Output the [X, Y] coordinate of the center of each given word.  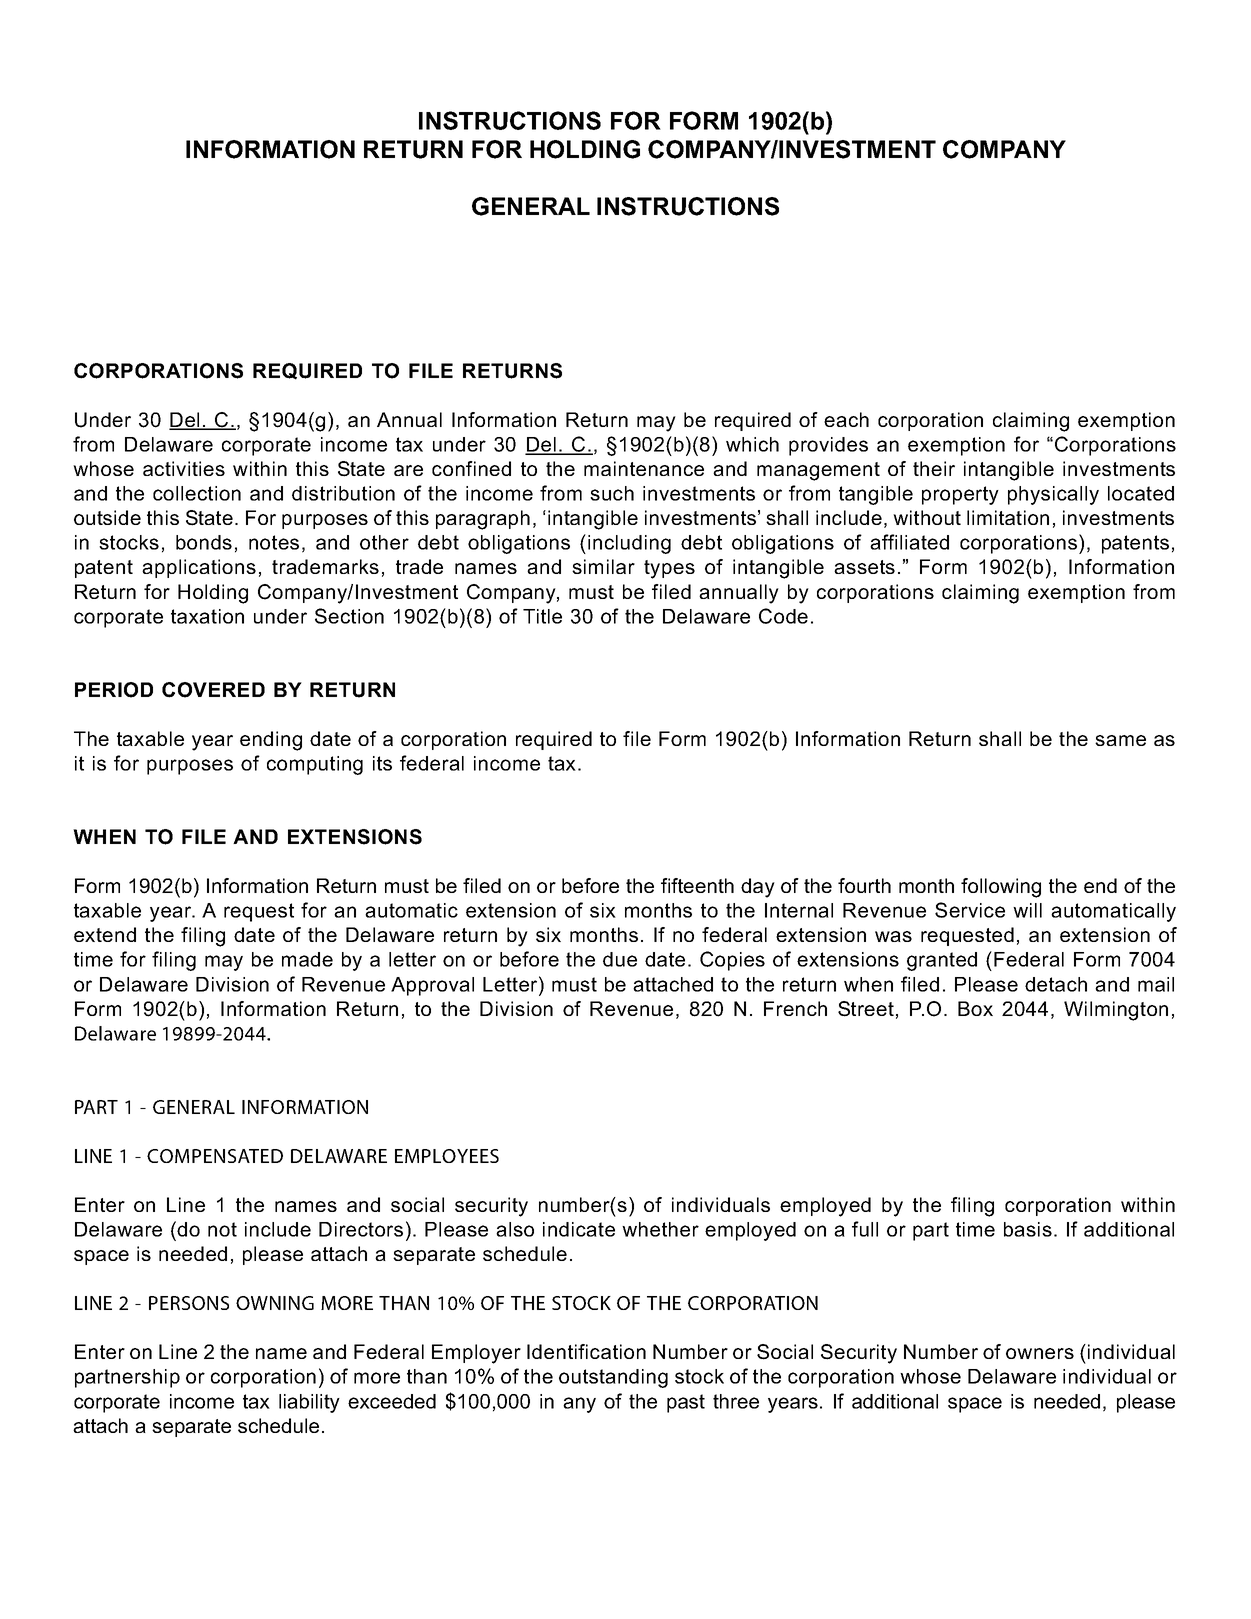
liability [309, 1403]
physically [1053, 495]
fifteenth [697, 885]
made [307, 959]
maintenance [644, 468]
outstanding [613, 1378]
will [1027, 910]
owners [1040, 1353]
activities [184, 468]
